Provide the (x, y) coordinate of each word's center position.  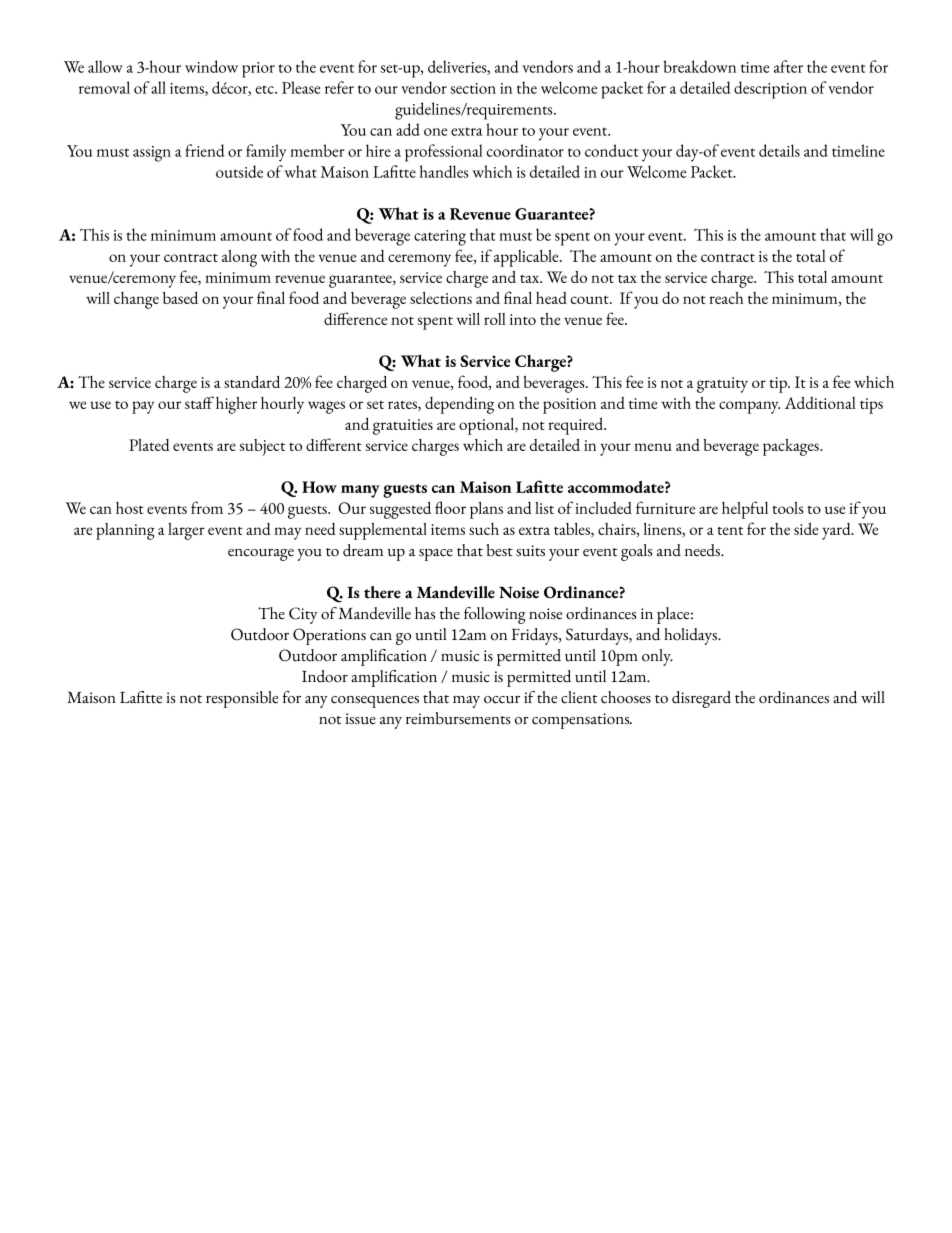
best (500, 550)
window (211, 66)
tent (730, 531)
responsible (242, 699)
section (473, 88)
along (239, 258)
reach (726, 298)
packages (792, 447)
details (779, 150)
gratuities (403, 427)
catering (440, 238)
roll (495, 319)
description (770, 90)
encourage (261, 555)
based (180, 298)
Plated (149, 445)
